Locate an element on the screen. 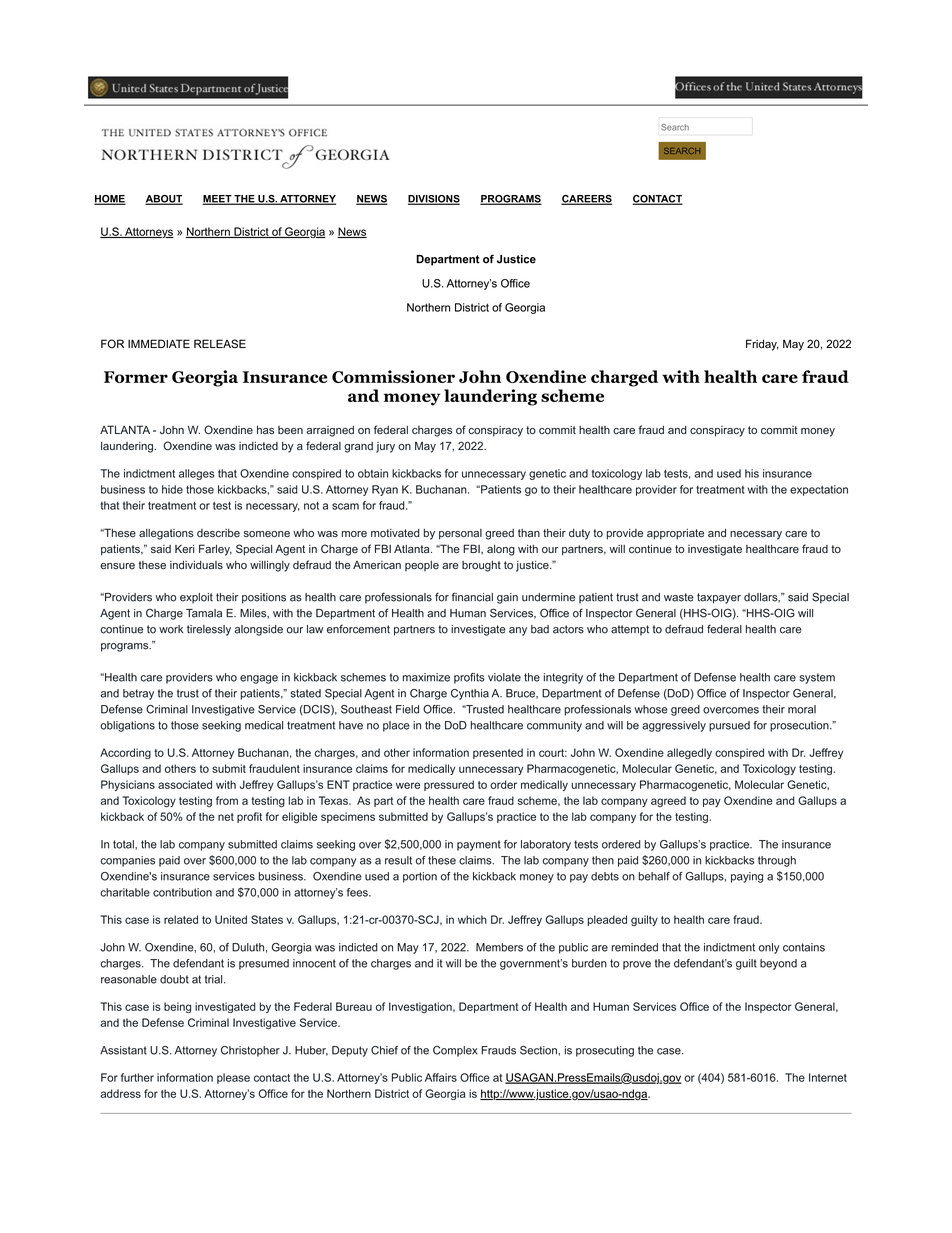 The image size is (952, 1233). please is located at coordinates (233, 1078).
